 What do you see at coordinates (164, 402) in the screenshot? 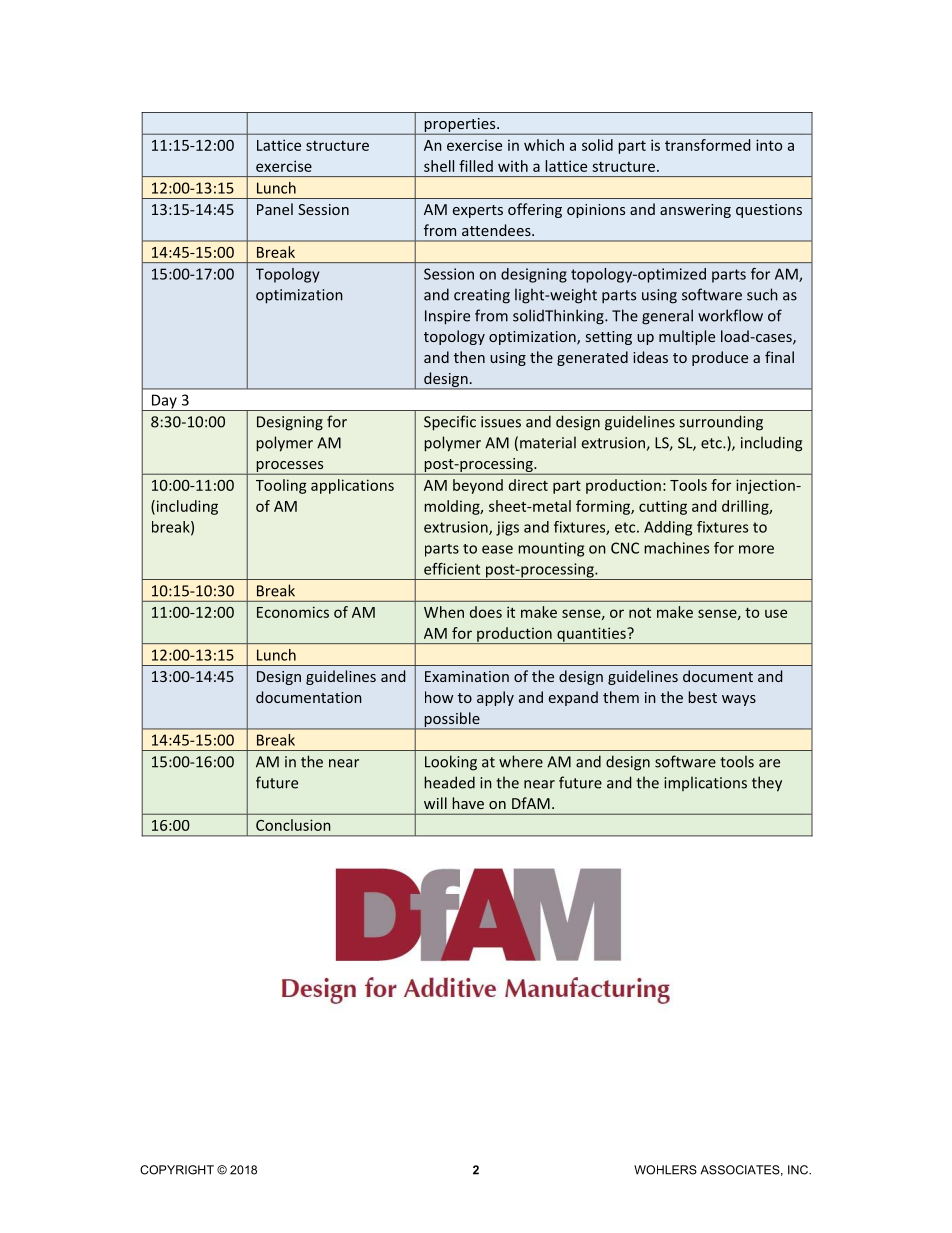
I see `Day` at bounding box center [164, 402].
